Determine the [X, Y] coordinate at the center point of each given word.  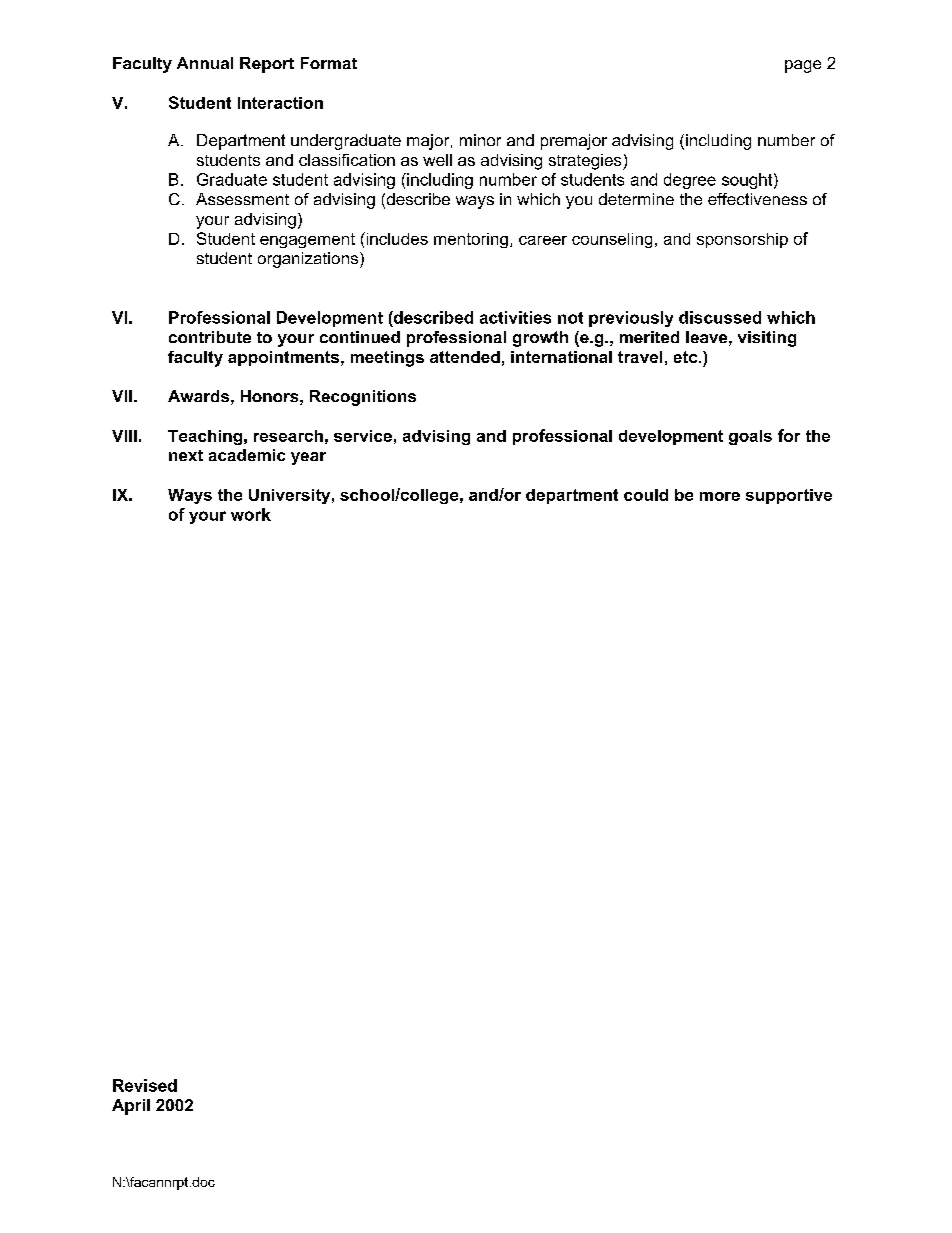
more [720, 496]
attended [465, 357]
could [646, 495]
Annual [205, 63]
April [131, 1107]
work [251, 514]
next [186, 455]
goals [750, 437]
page [803, 66]
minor [480, 140]
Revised [145, 1085]
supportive [789, 496]
